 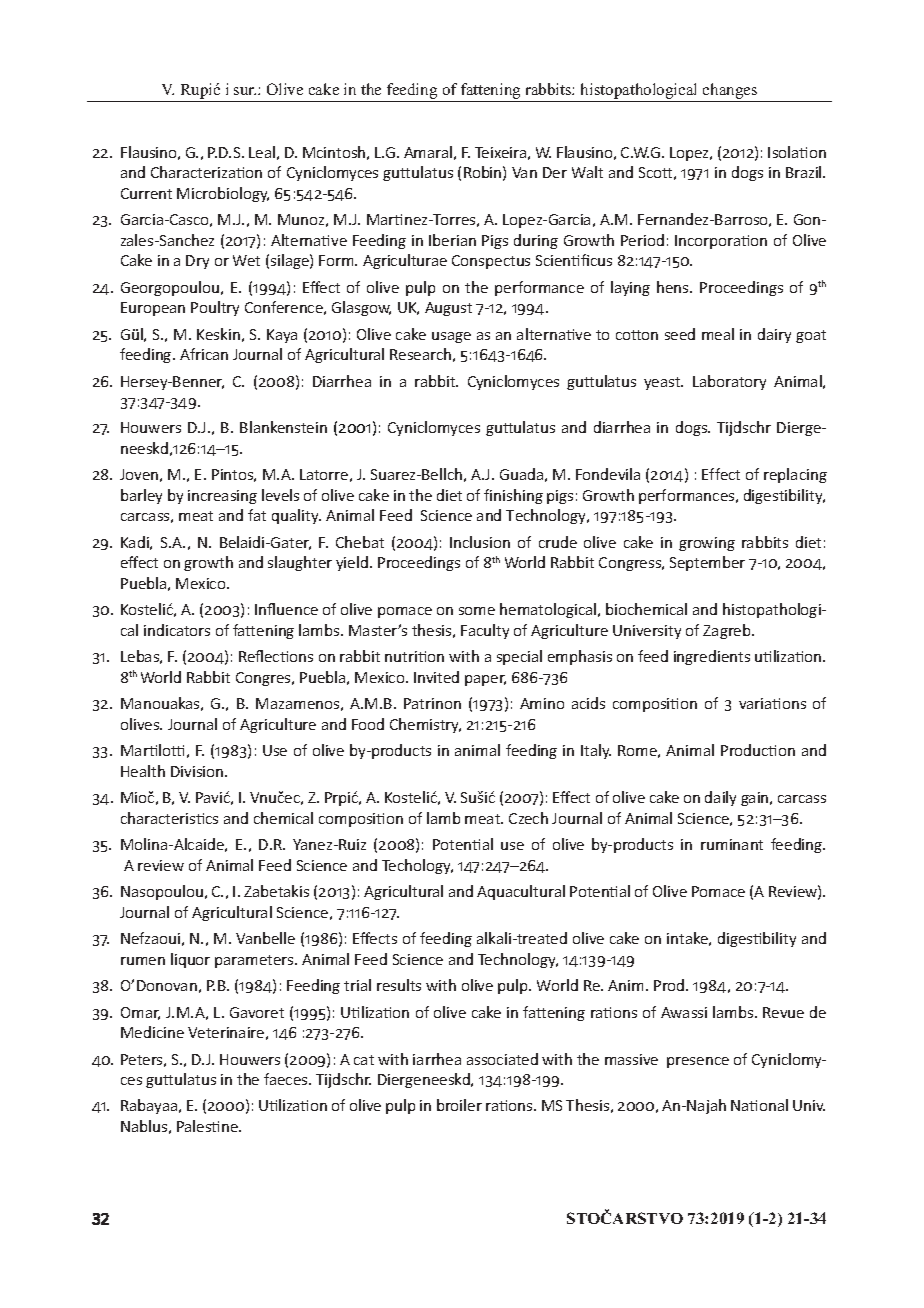 What do you see at coordinates (728, 631) in the screenshot?
I see `Zagreb` at bounding box center [728, 631].
